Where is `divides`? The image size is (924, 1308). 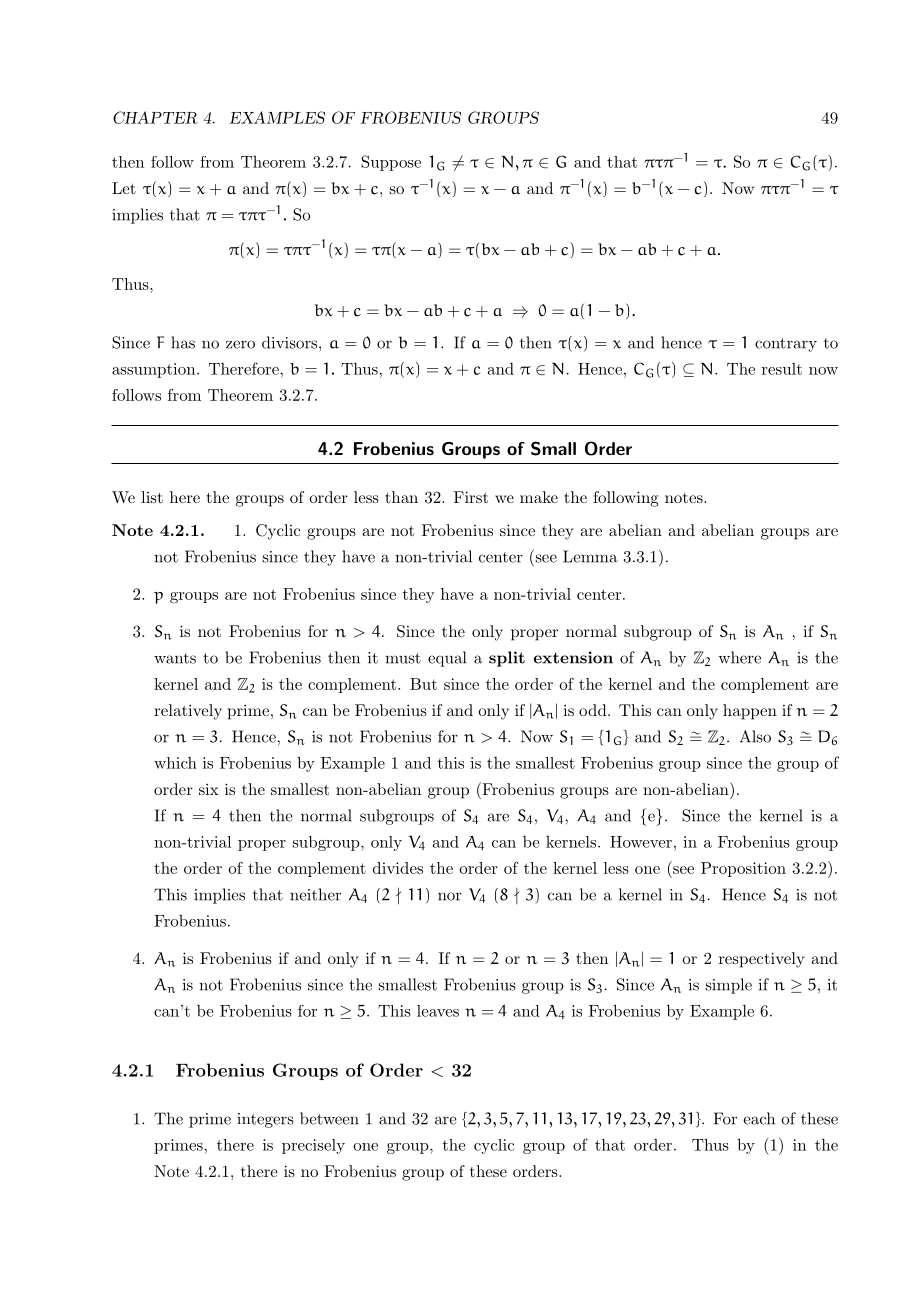 divides is located at coordinates (398, 868).
